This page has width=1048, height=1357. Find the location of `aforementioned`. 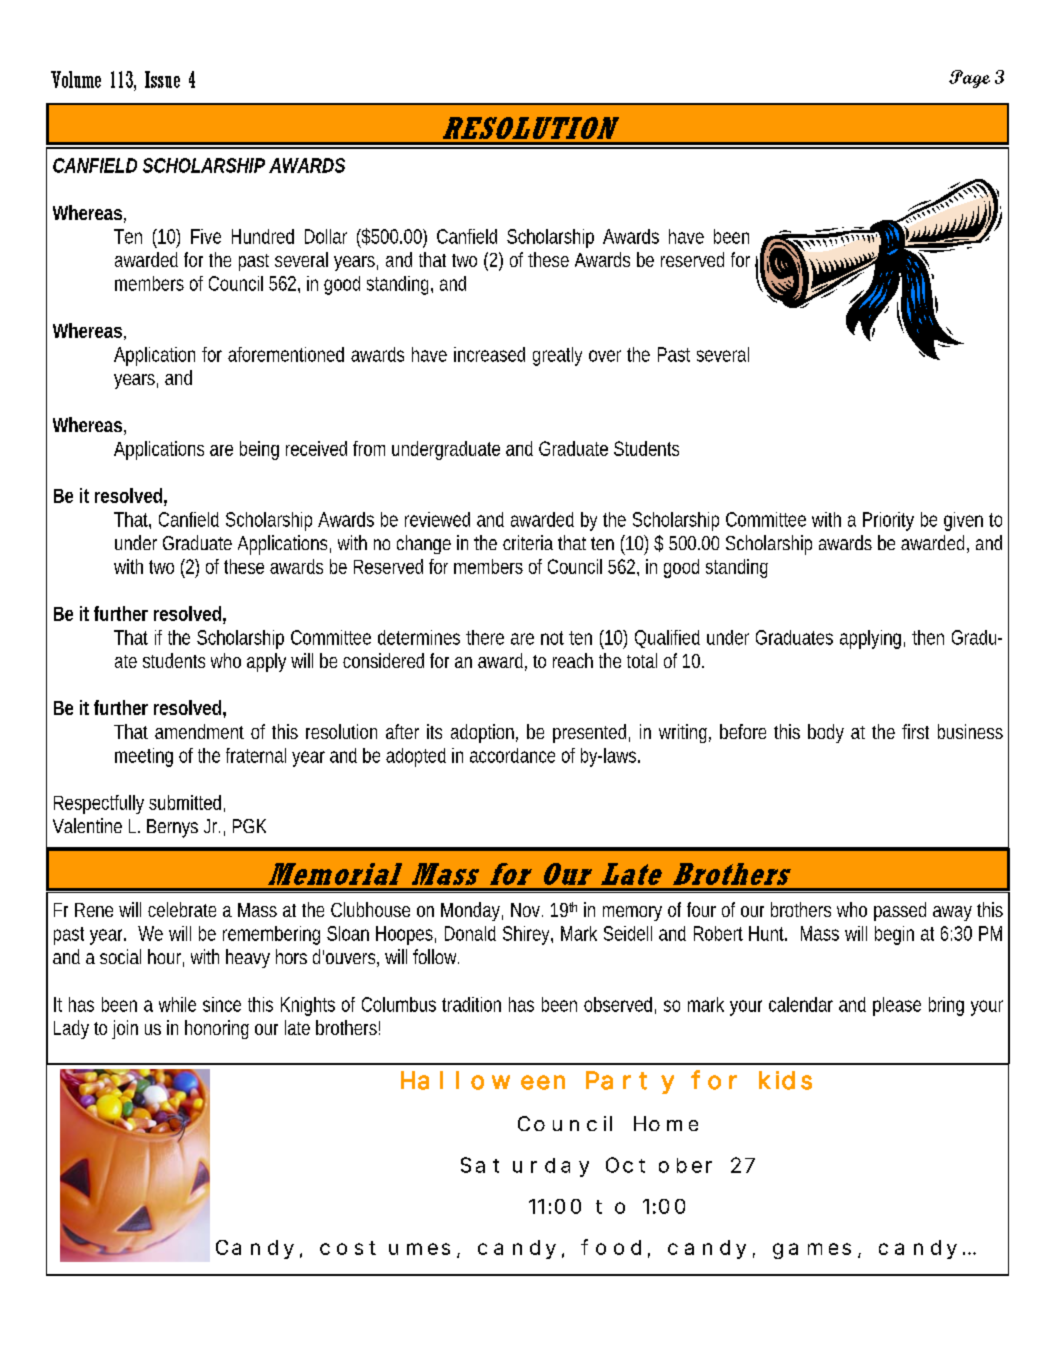

aforementioned is located at coordinates (286, 354).
